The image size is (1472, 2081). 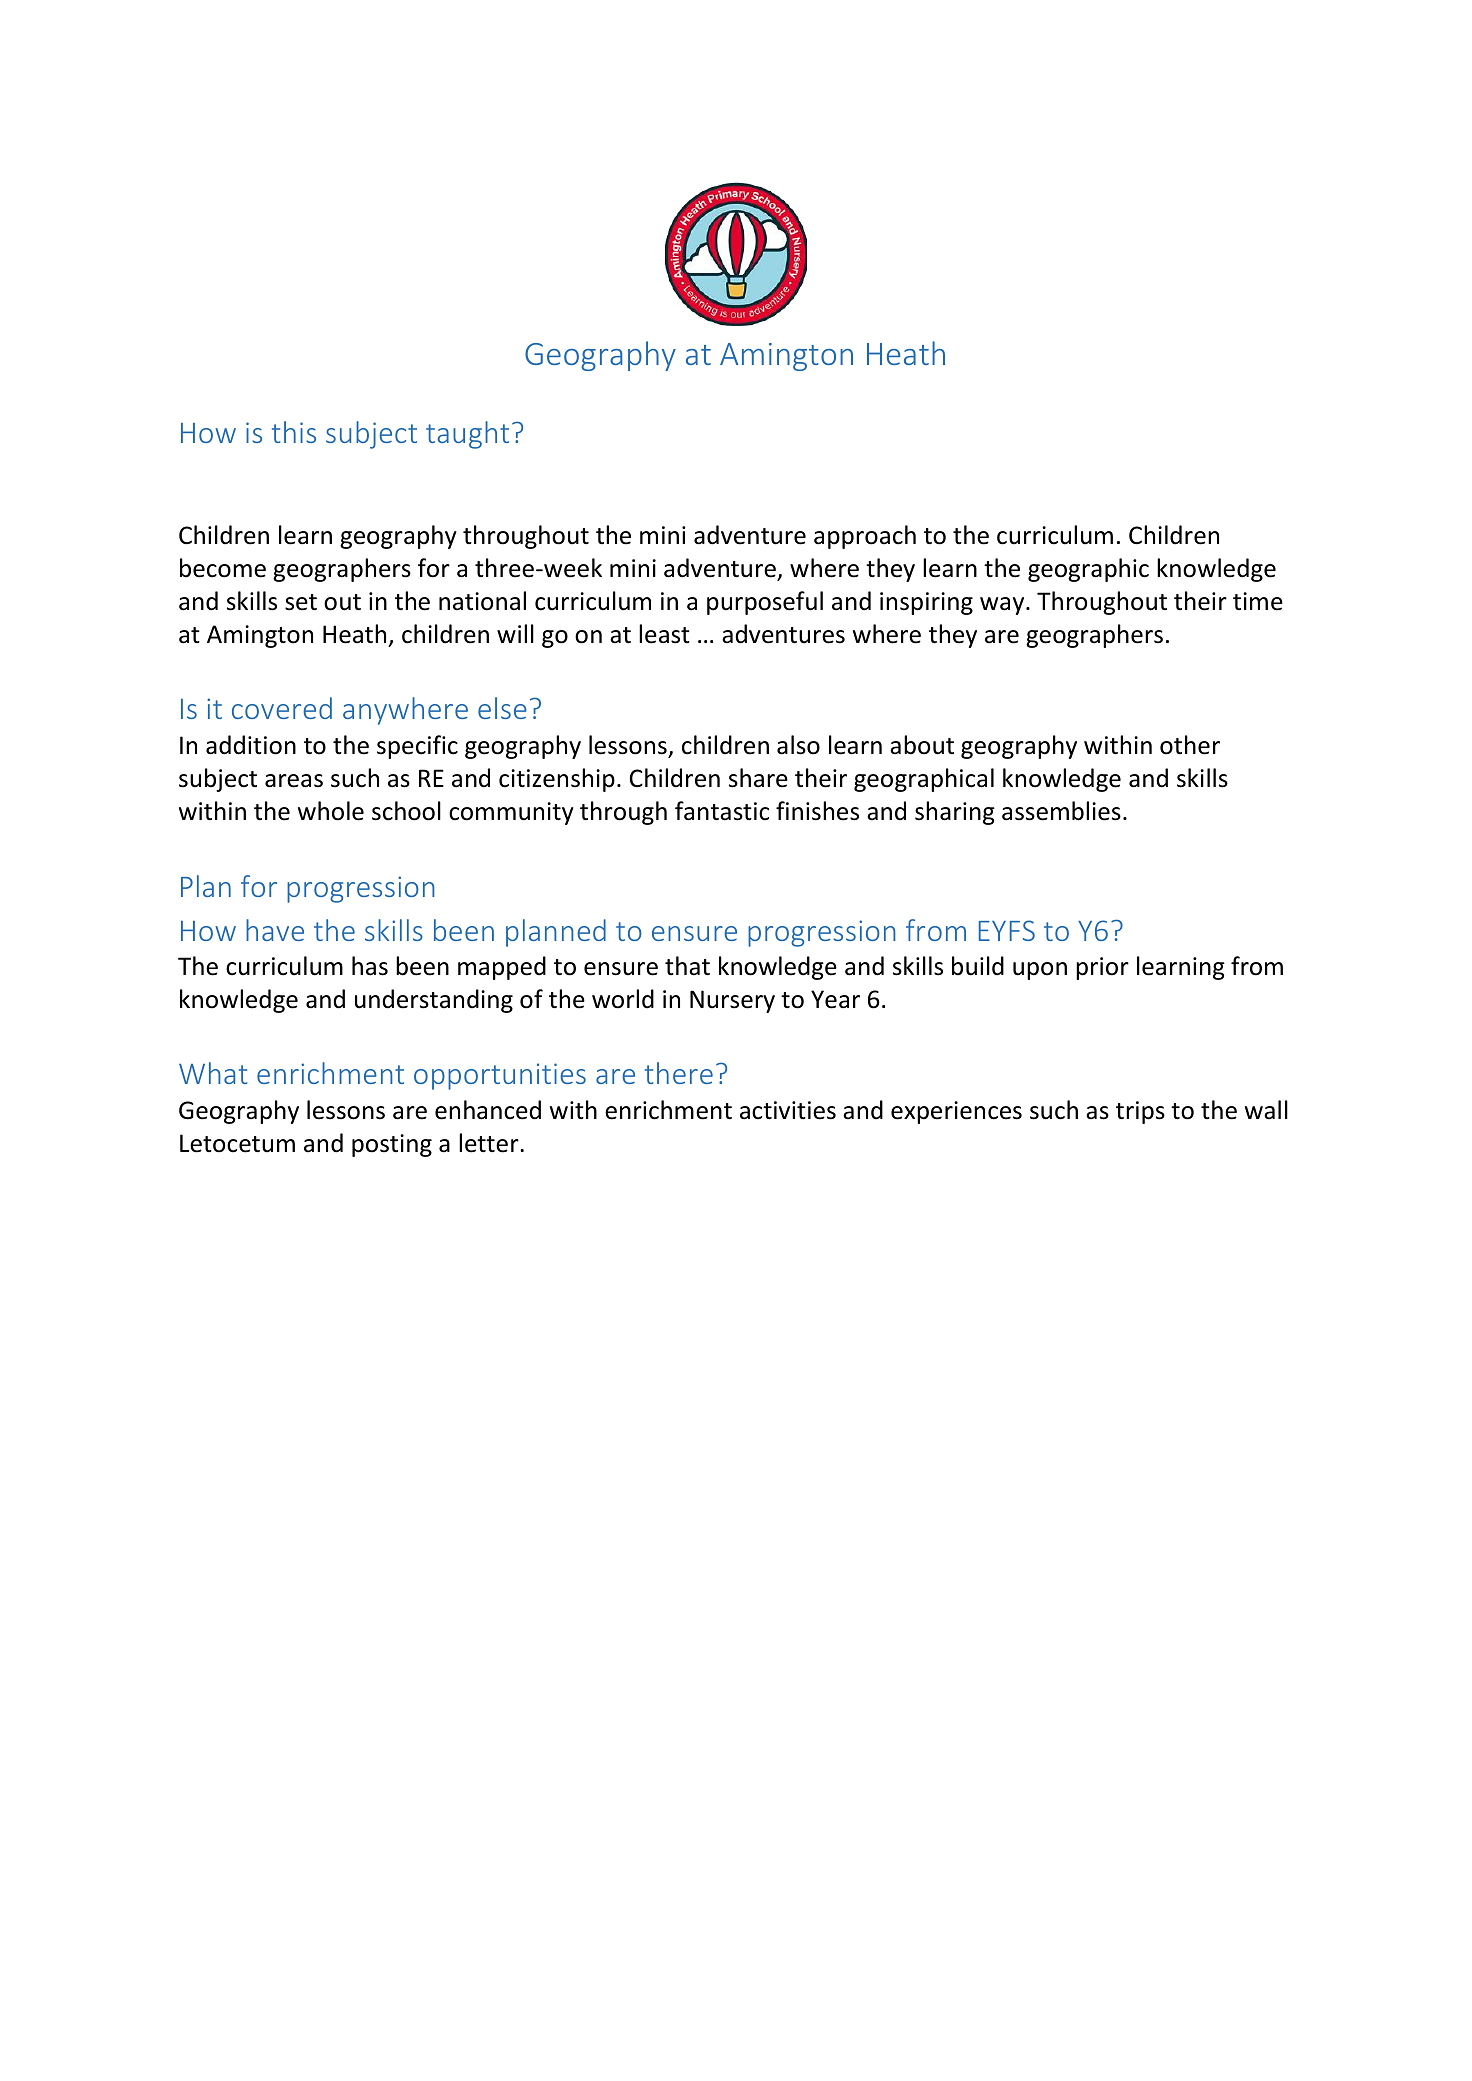 What do you see at coordinates (788, 1110) in the image?
I see `activities` at bounding box center [788, 1110].
